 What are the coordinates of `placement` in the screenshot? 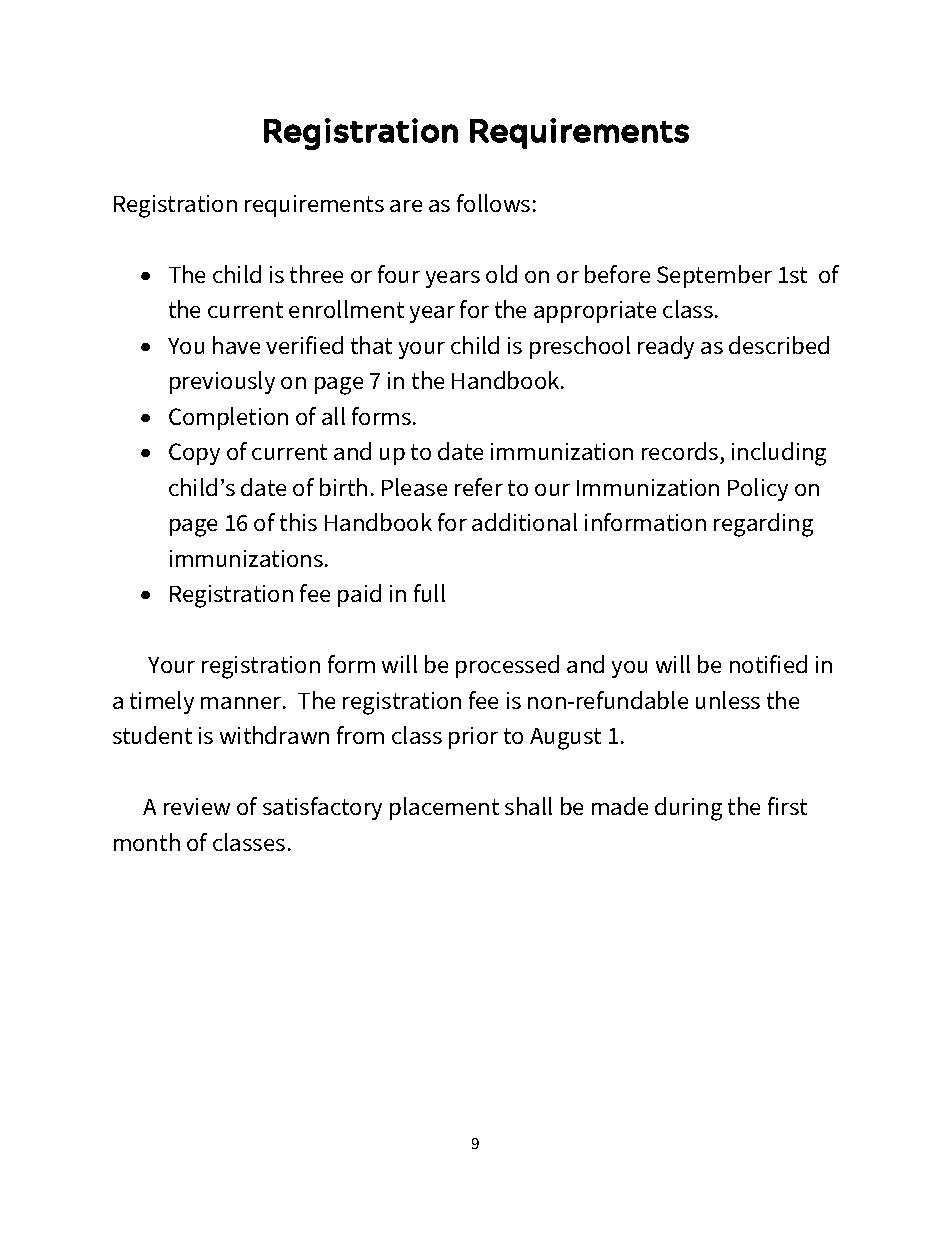 It's located at (444, 808).
